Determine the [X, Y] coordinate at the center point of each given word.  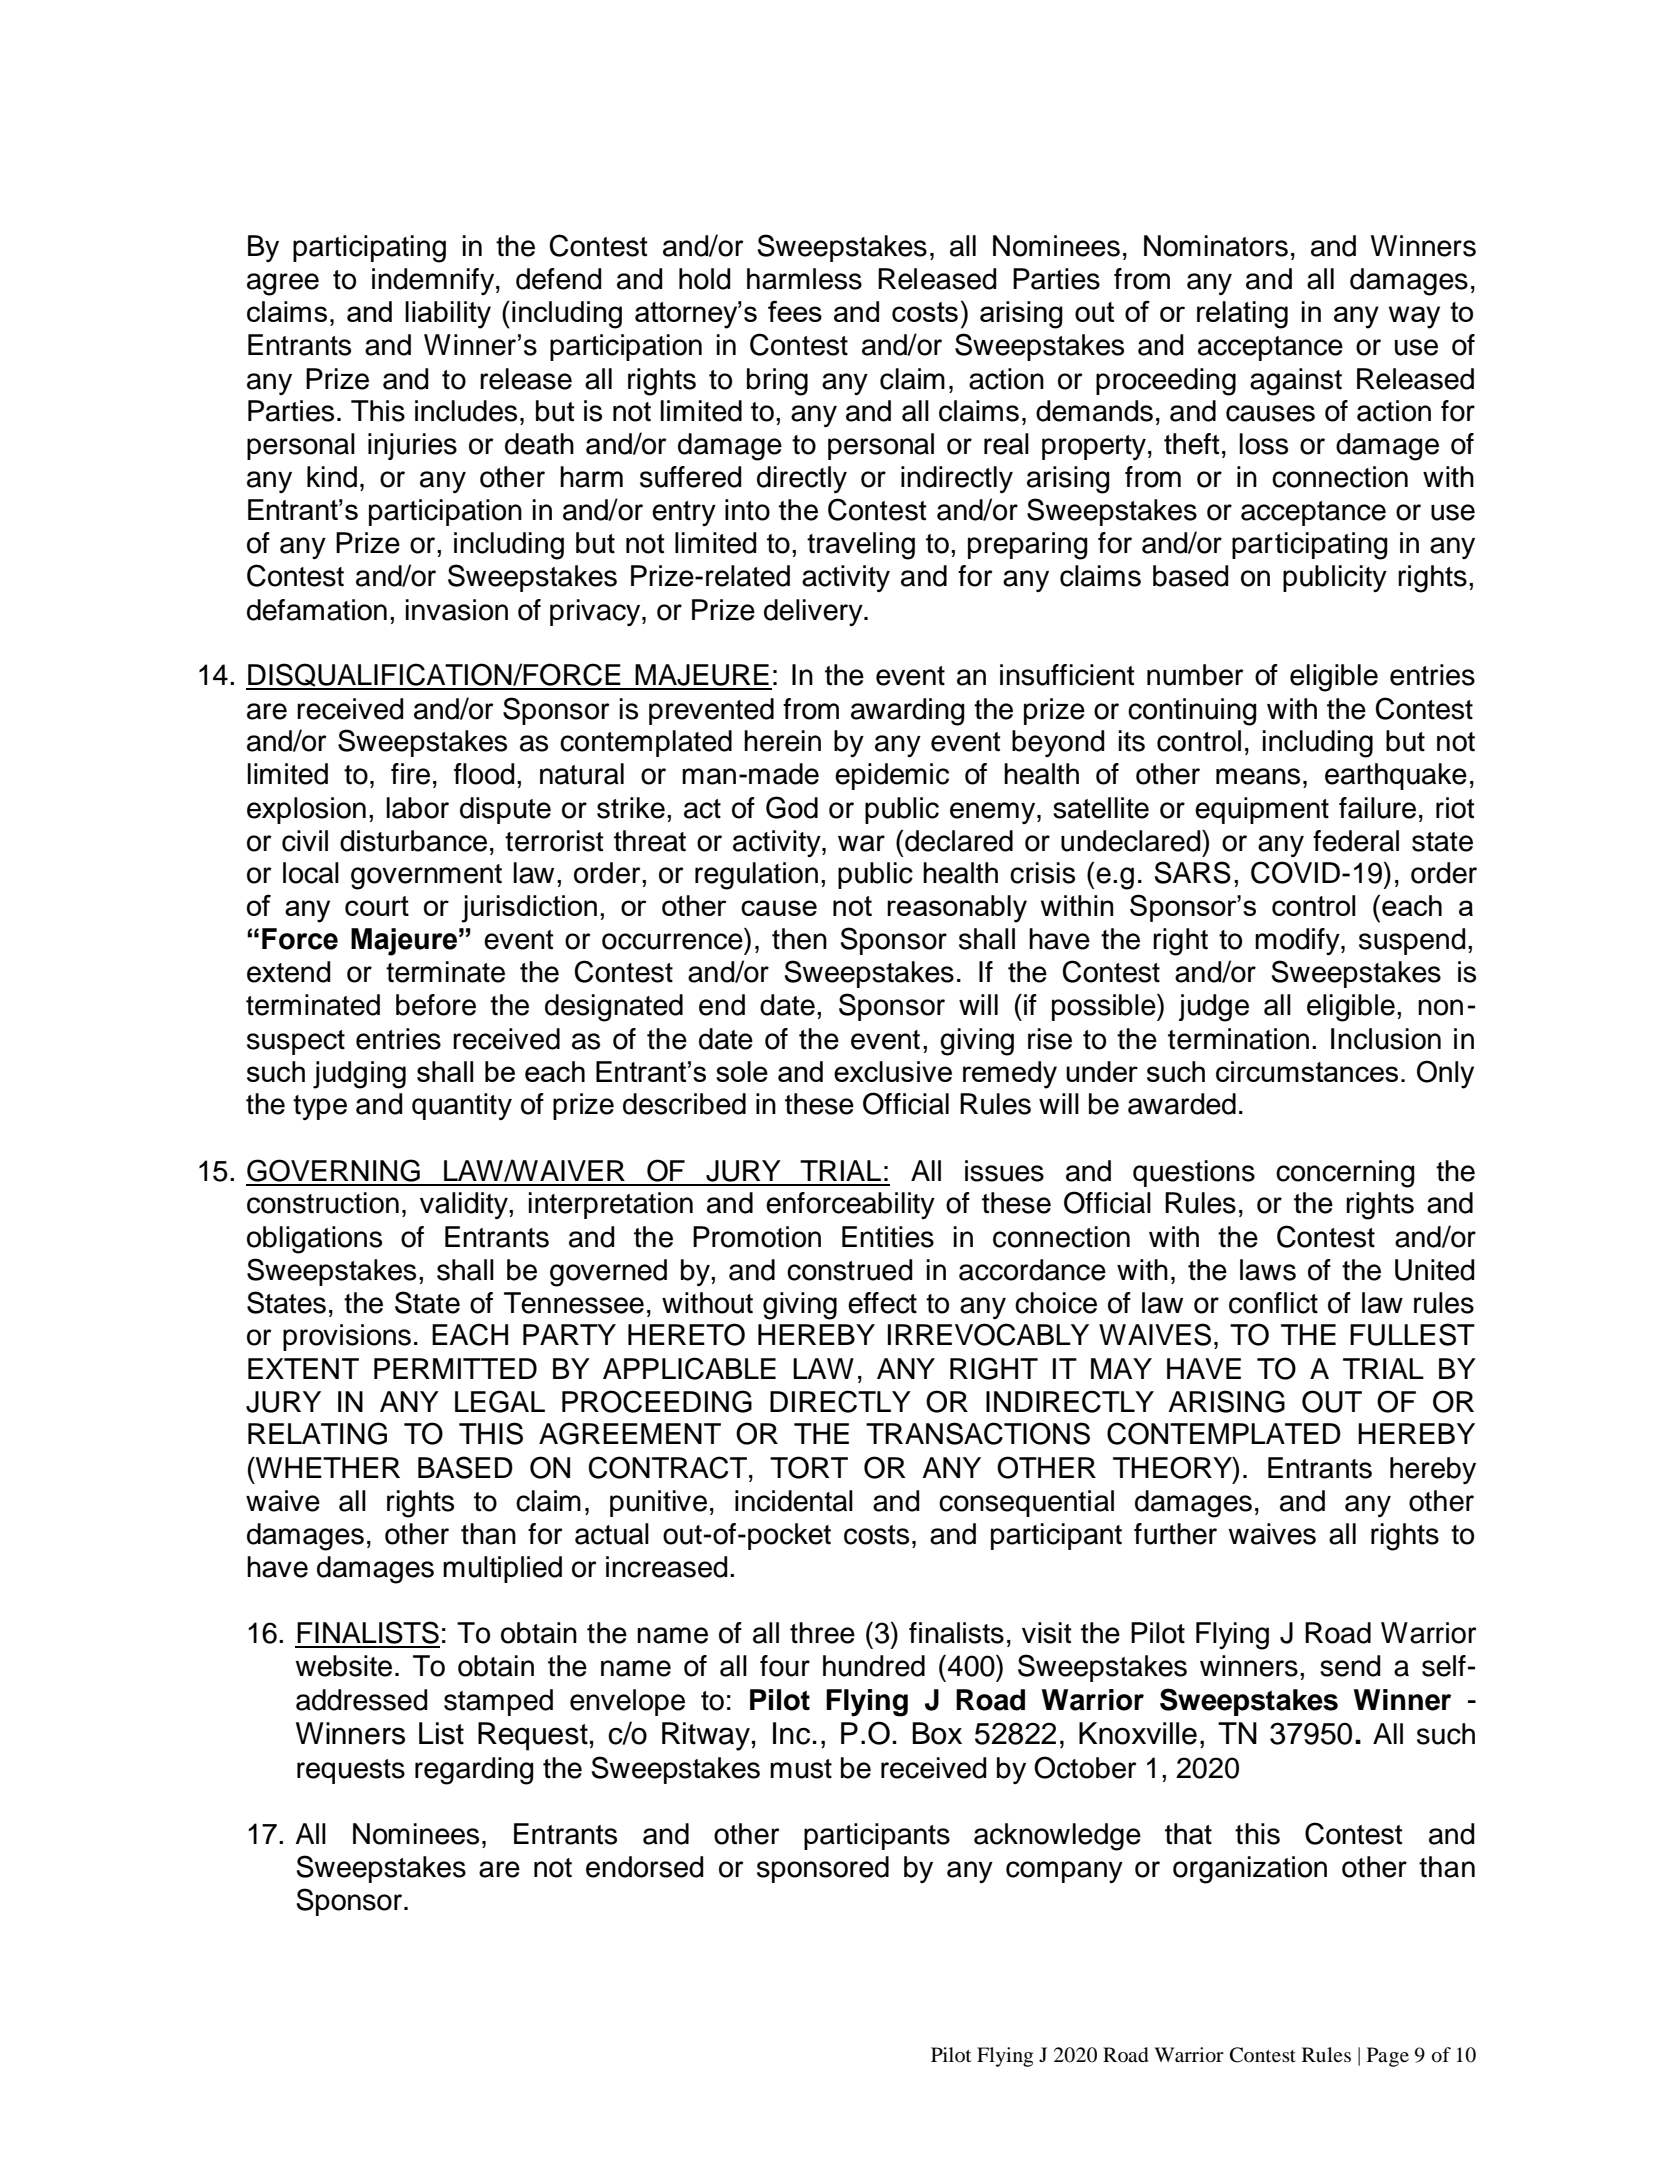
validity [465, 1205]
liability [448, 315]
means [1258, 776]
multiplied [502, 1569]
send [1350, 1666]
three [822, 1633]
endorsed [645, 1867]
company [1064, 1872]
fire [410, 774]
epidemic [892, 776]
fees [795, 311]
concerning [1345, 1174]
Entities [888, 1237]
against [1296, 382]
